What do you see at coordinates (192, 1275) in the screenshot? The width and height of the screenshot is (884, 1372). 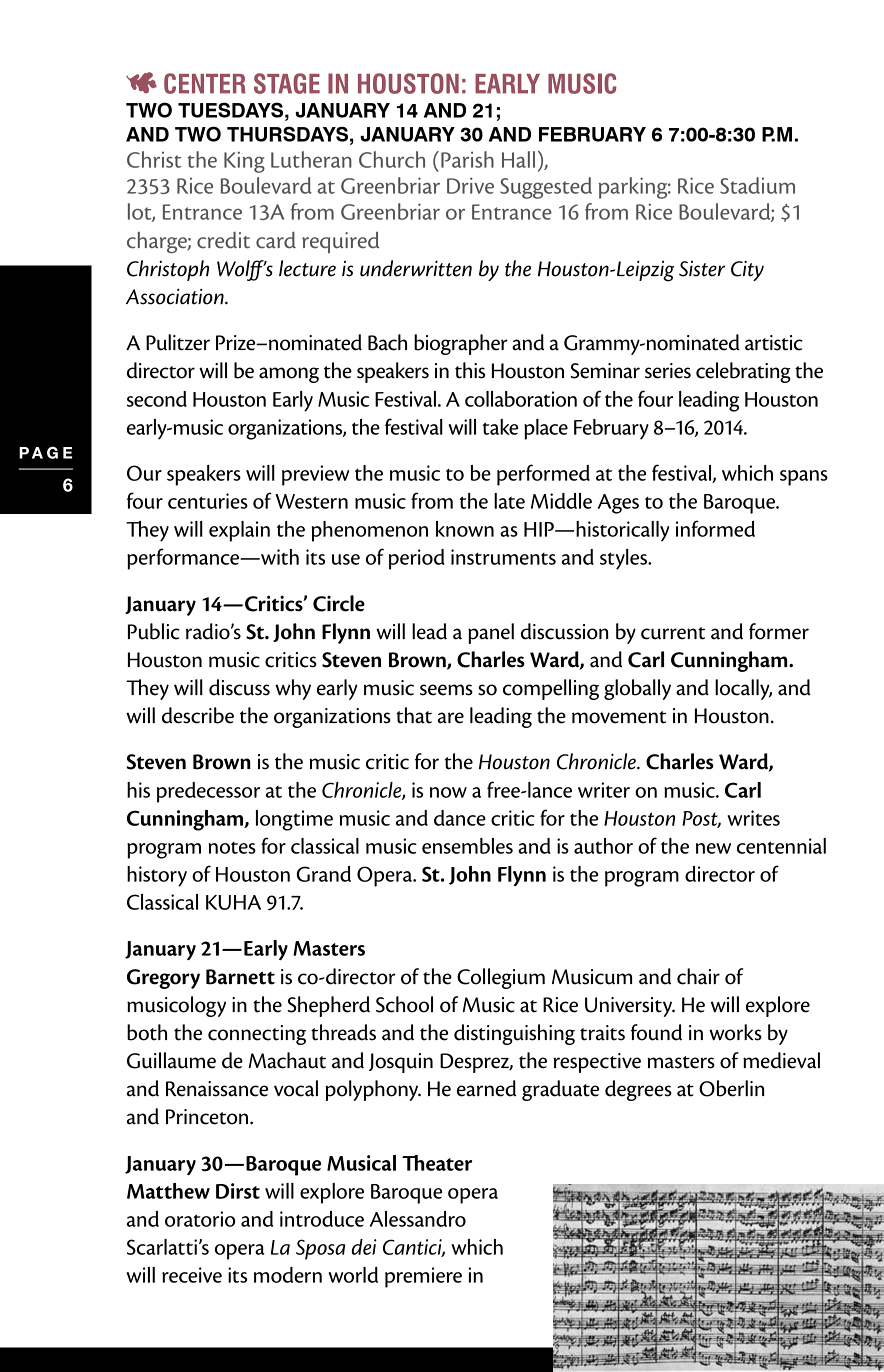 I see `receive` at bounding box center [192, 1275].
